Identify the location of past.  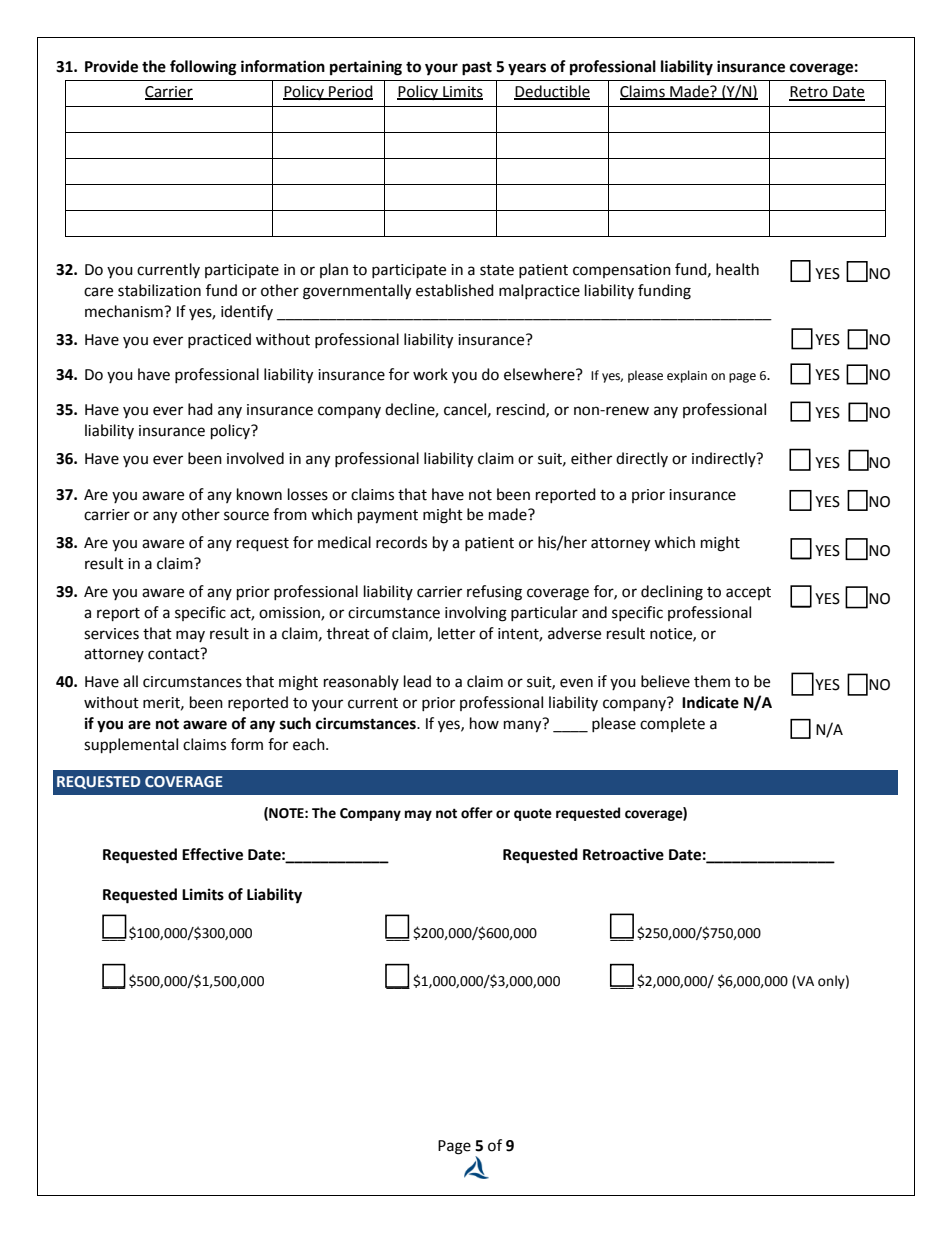
(477, 68).
